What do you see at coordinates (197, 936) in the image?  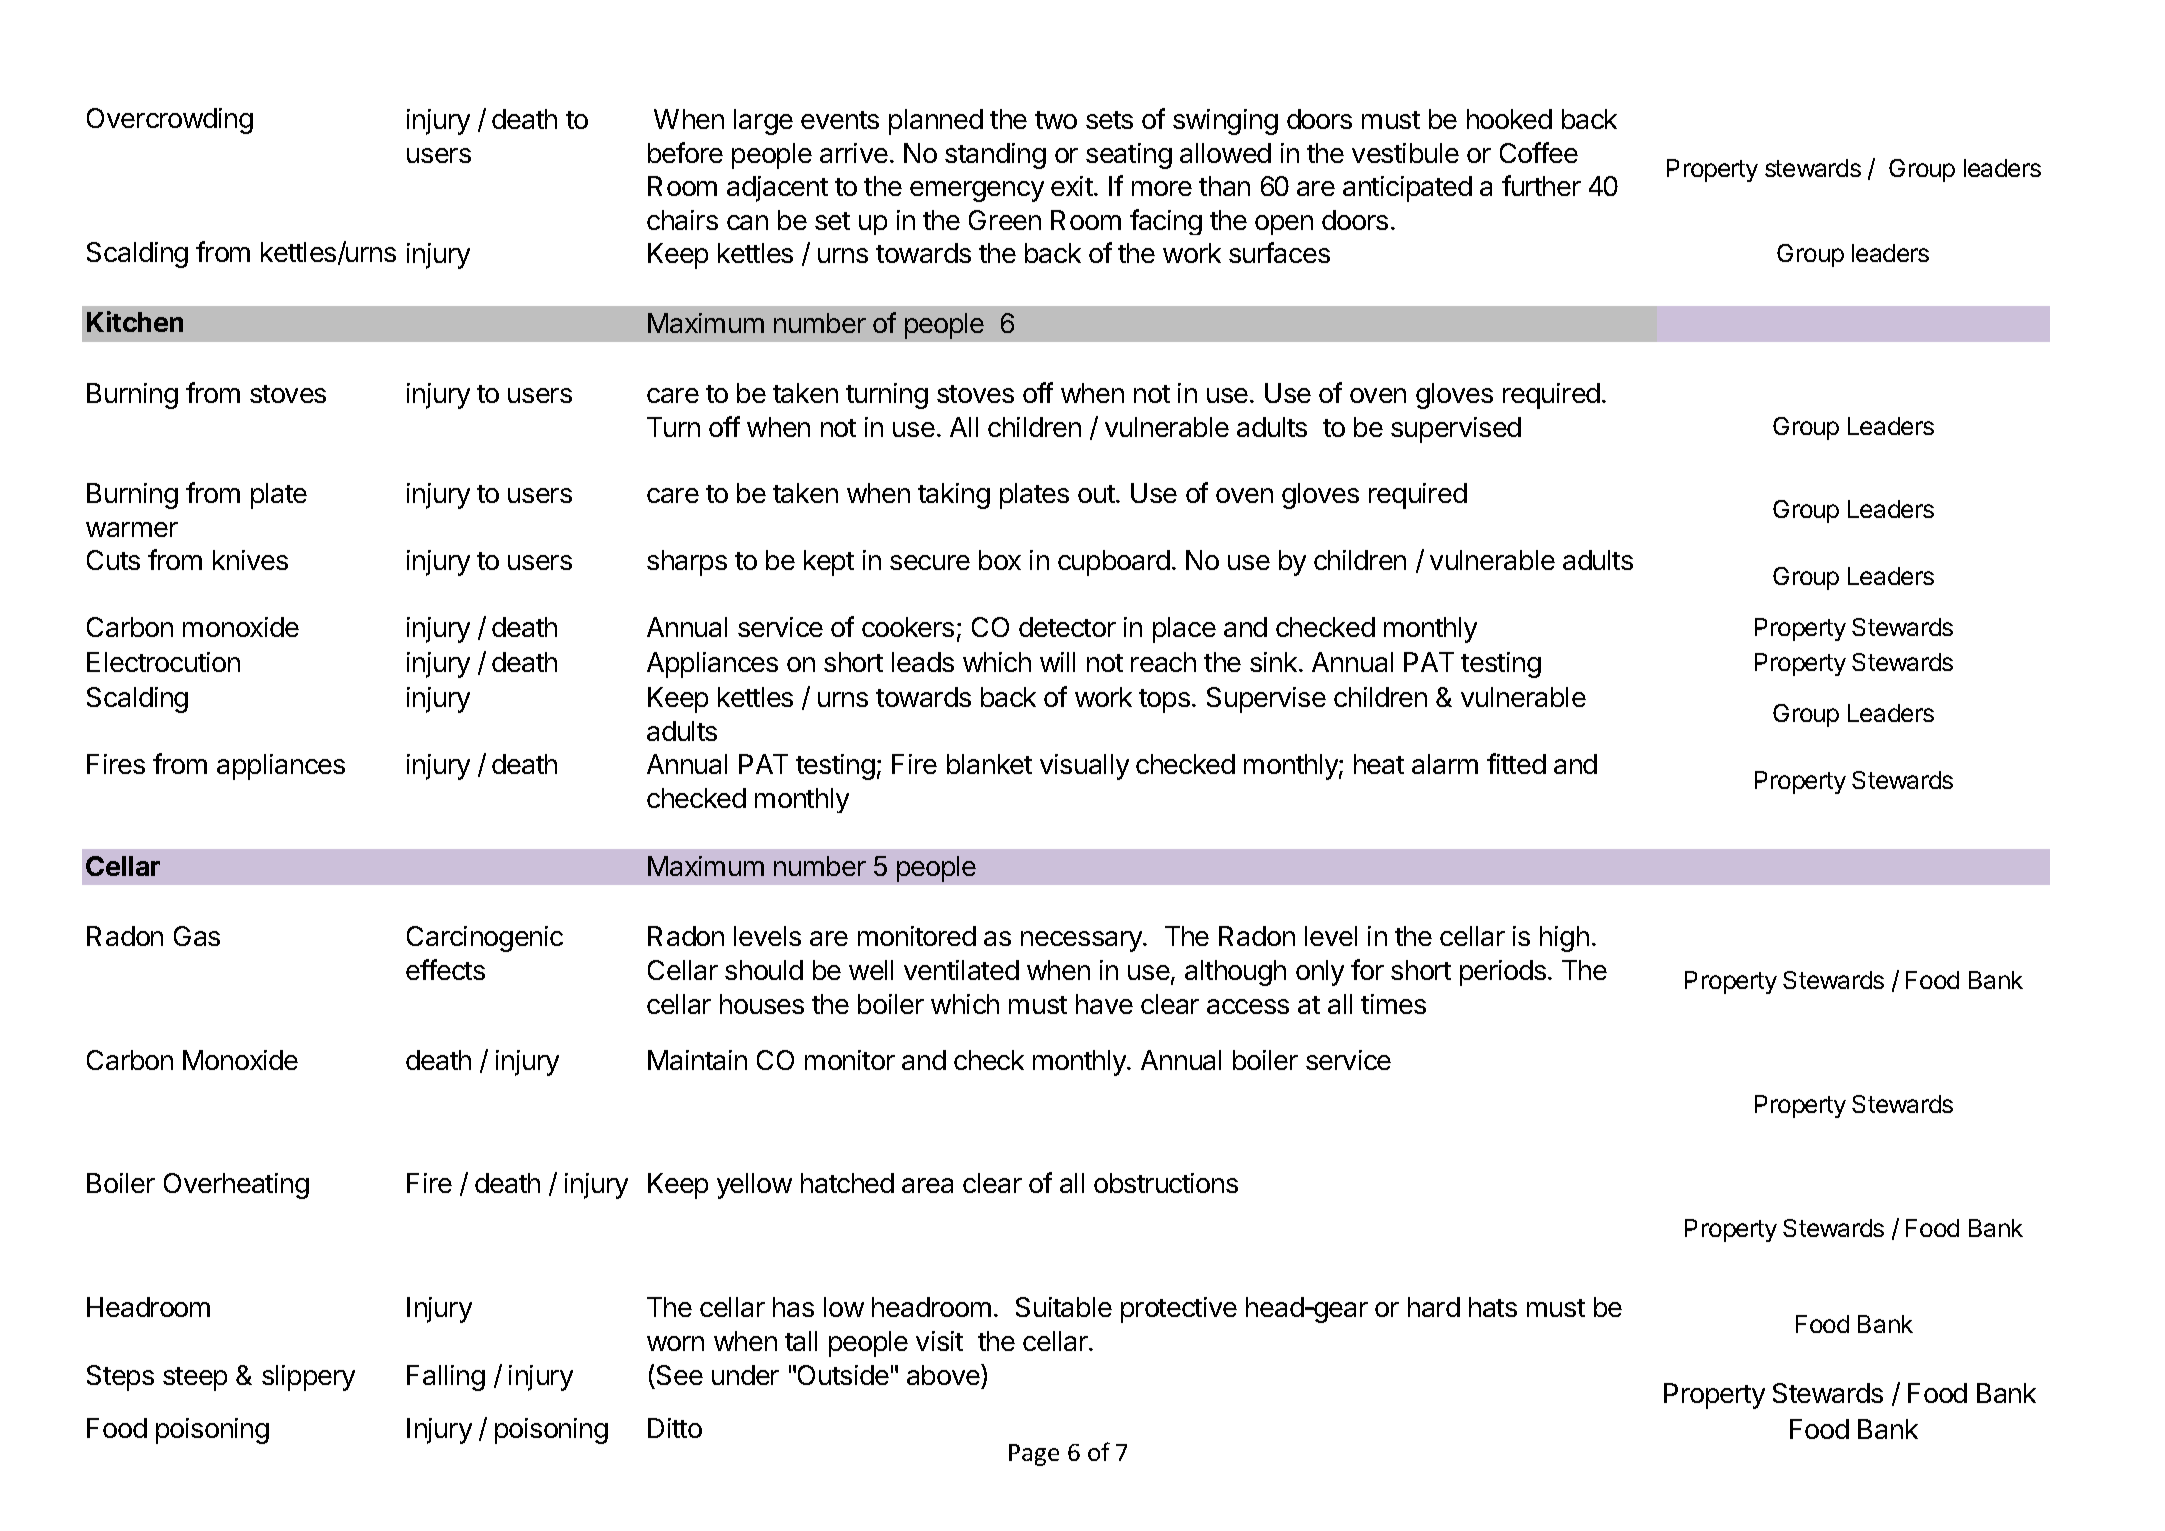 I see `Gas` at bounding box center [197, 936].
